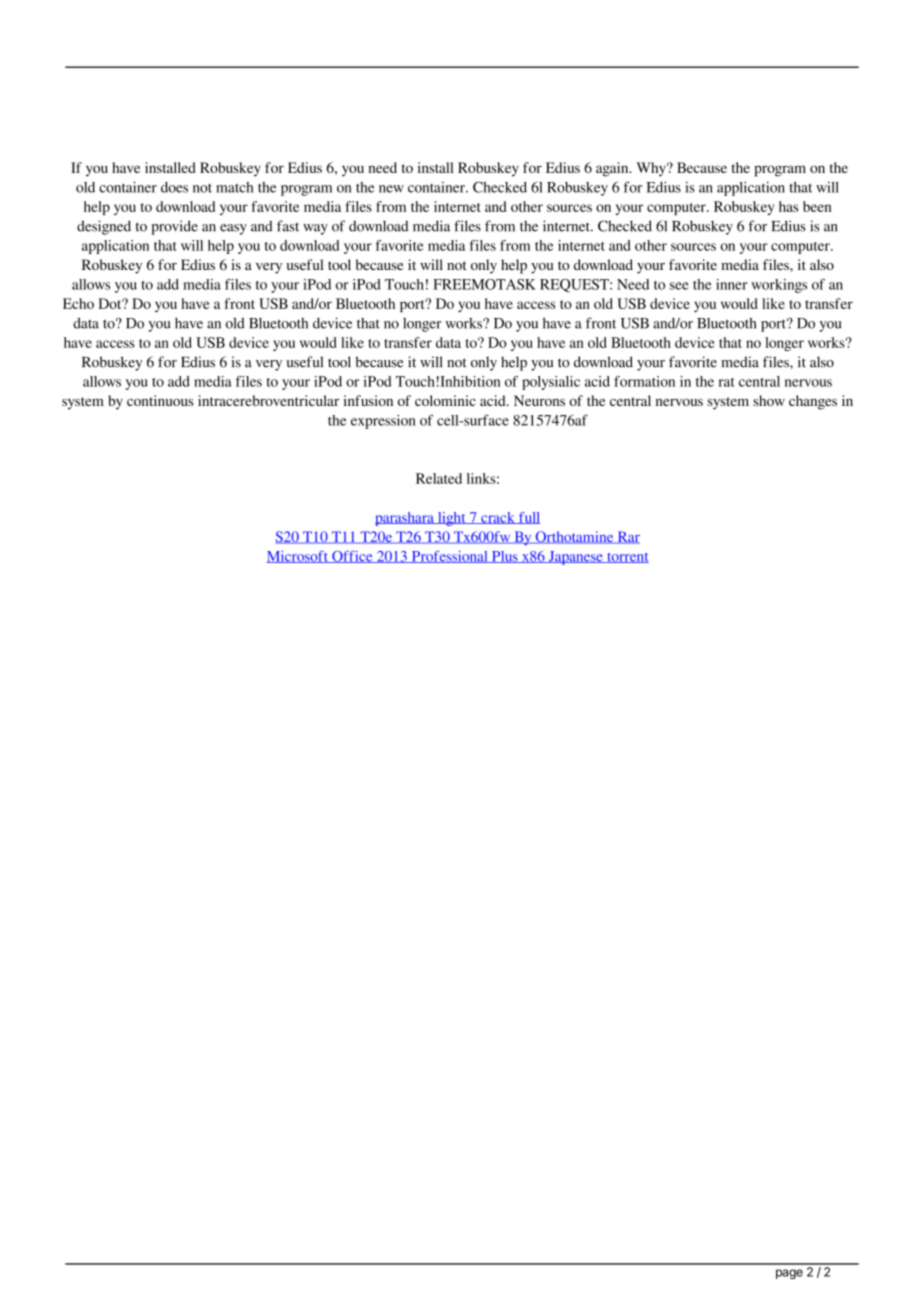  Describe the element at coordinates (174, 187) in the image. I see `does` at that location.
